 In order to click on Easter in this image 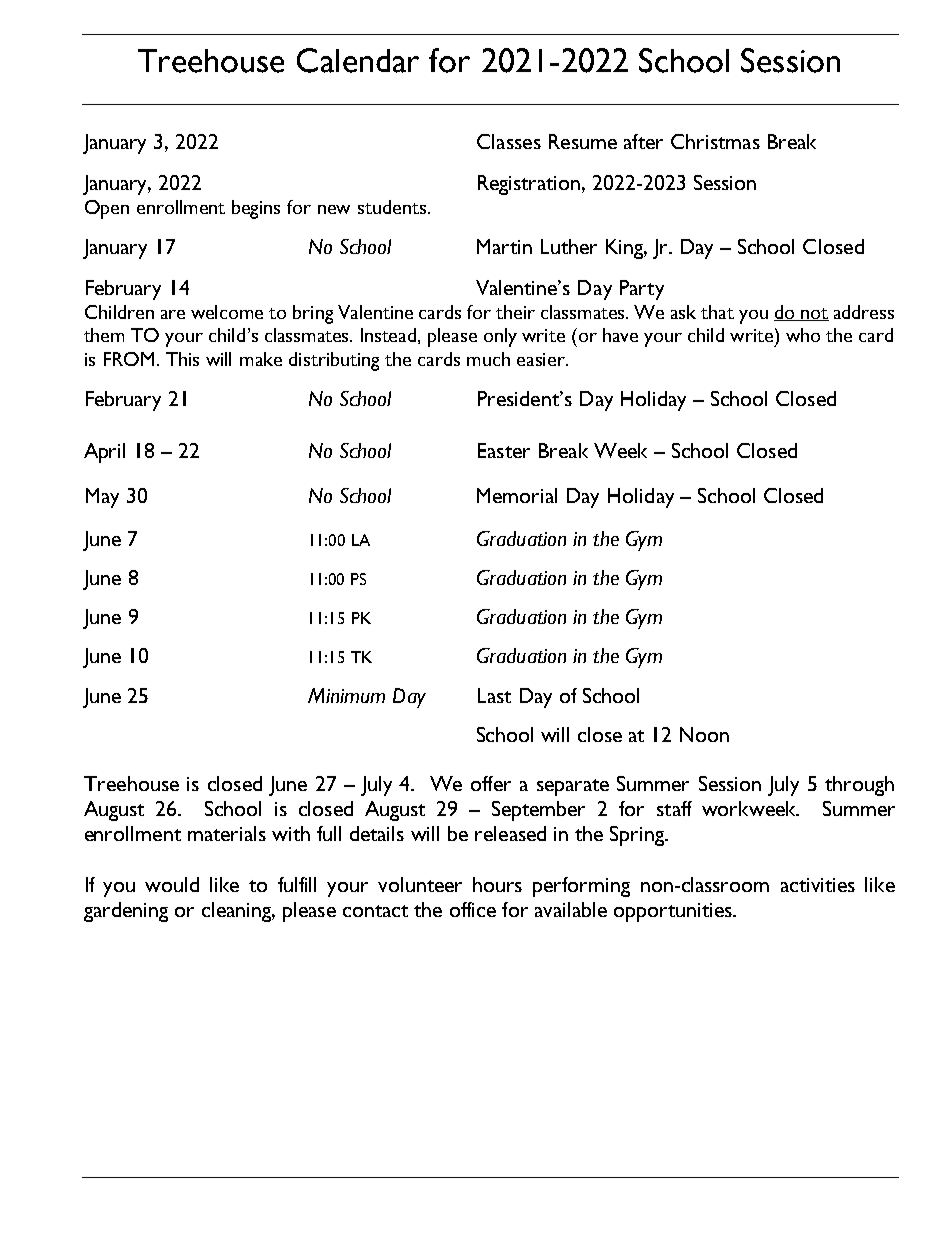, I will do `click(504, 450)`.
